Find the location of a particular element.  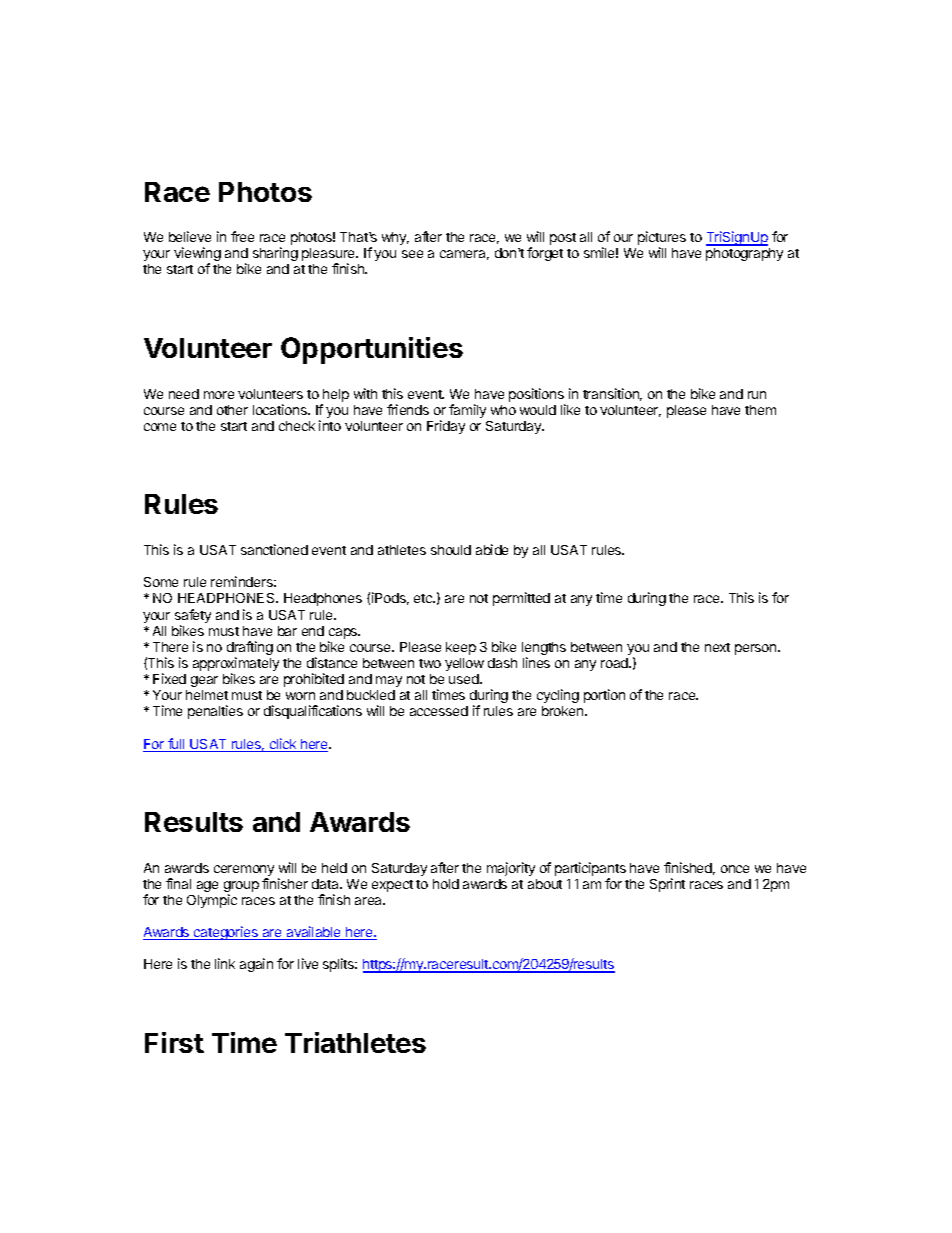

First is located at coordinates (174, 1042).
